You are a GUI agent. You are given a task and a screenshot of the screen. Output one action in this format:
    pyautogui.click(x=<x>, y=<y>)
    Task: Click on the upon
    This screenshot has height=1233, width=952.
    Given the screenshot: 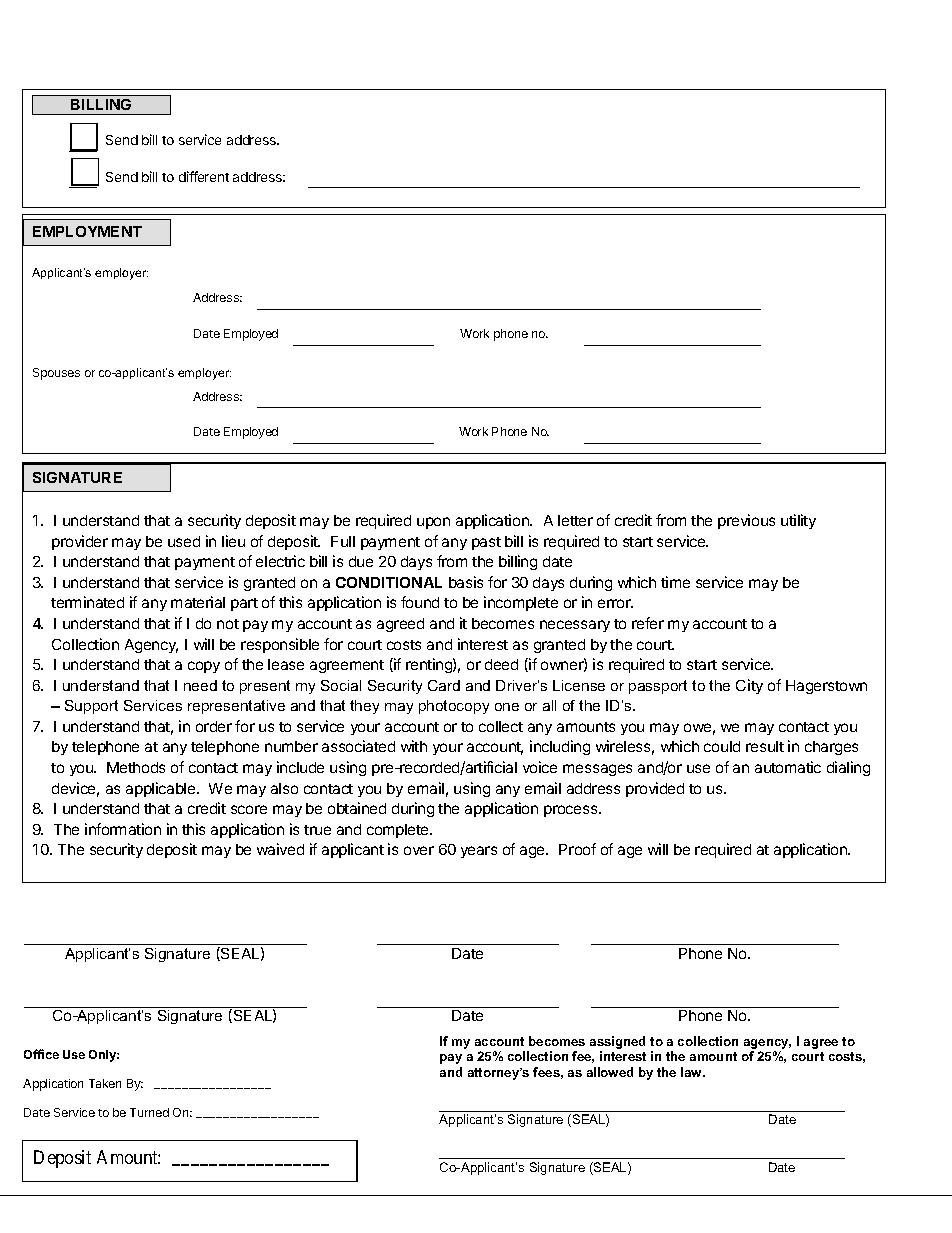 What is the action you would take?
    pyautogui.click(x=433, y=523)
